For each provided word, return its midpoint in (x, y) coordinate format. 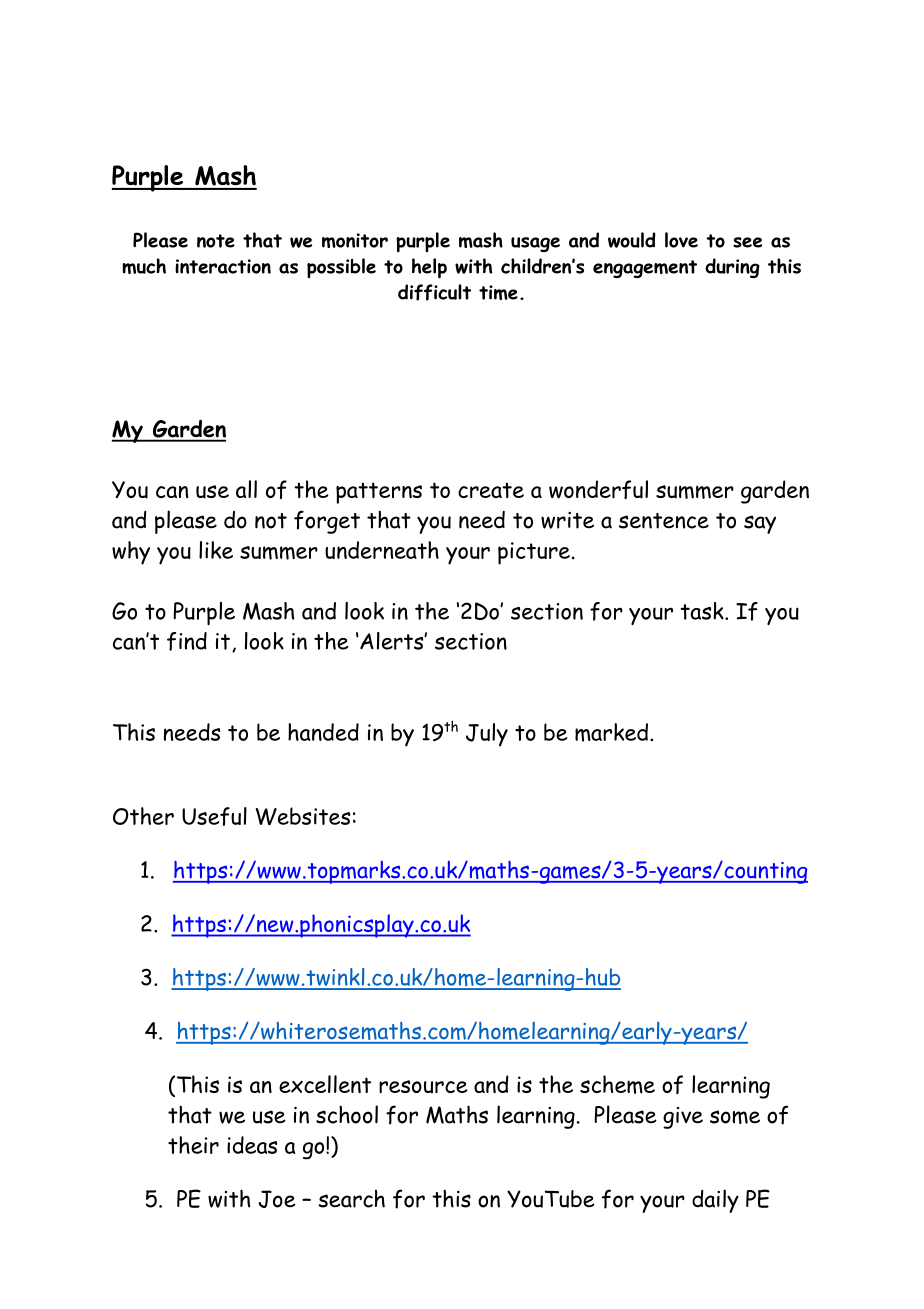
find (187, 641)
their (193, 1145)
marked (611, 732)
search (351, 1199)
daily (715, 1201)
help (429, 268)
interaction (223, 266)
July (487, 735)
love (681, 240)
